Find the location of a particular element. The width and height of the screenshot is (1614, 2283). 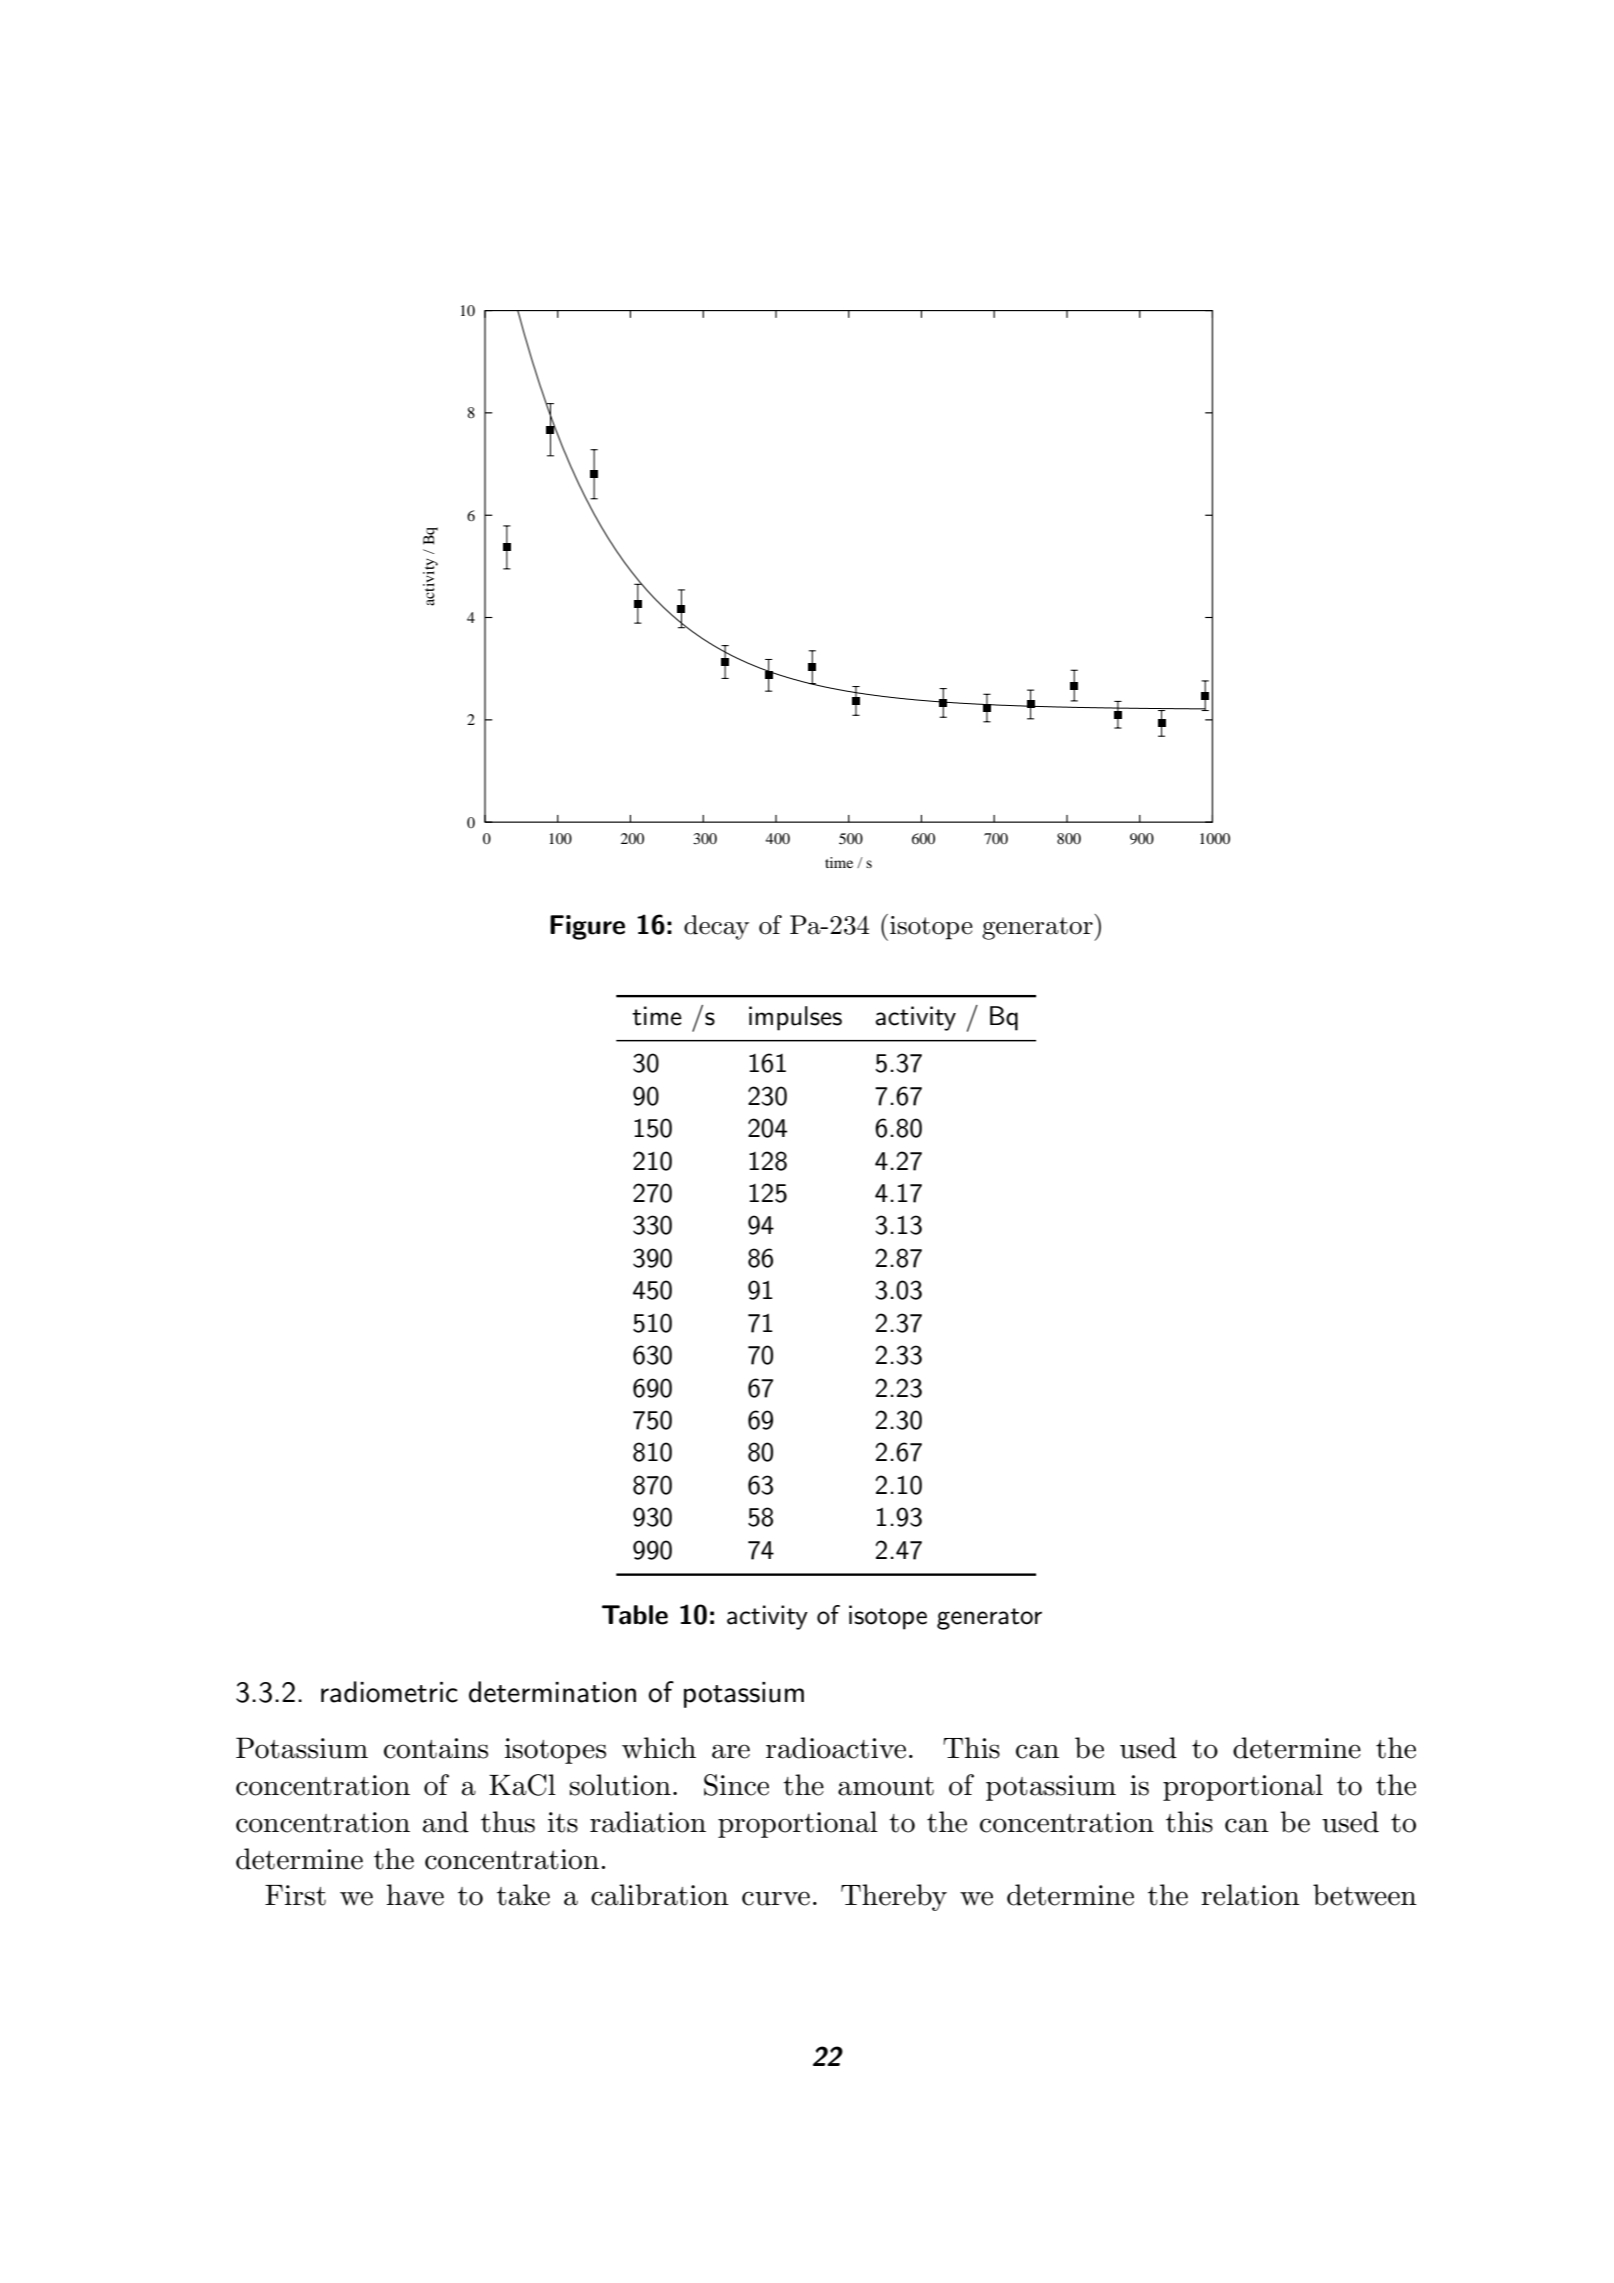

radioactive is located at coordinates (836, 1748).
